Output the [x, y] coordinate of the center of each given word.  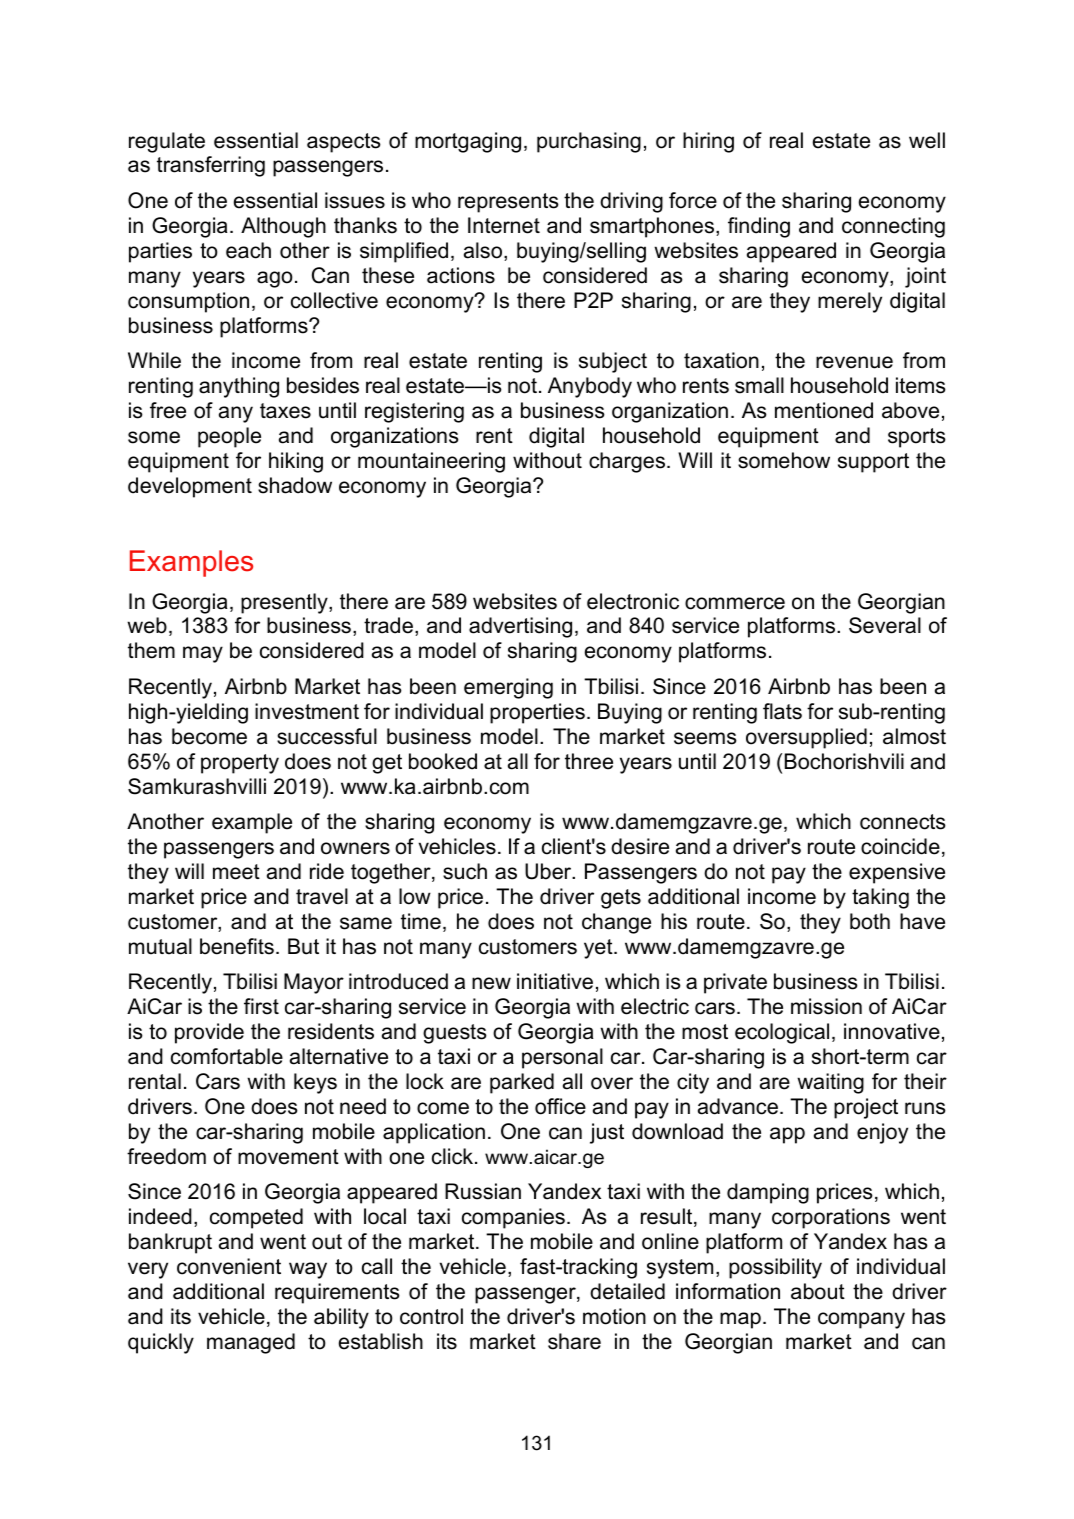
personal [562, 1058]
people [229, 437]
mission [826, 1006]
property [240, 764]
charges [628, 462]
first [261, 1006]
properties [537, 713]
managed [251, 1343]
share [574, 1341]
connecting [893, 227]
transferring [211, 166]
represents [508, 203]
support [873, 463]
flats [782, 711]
